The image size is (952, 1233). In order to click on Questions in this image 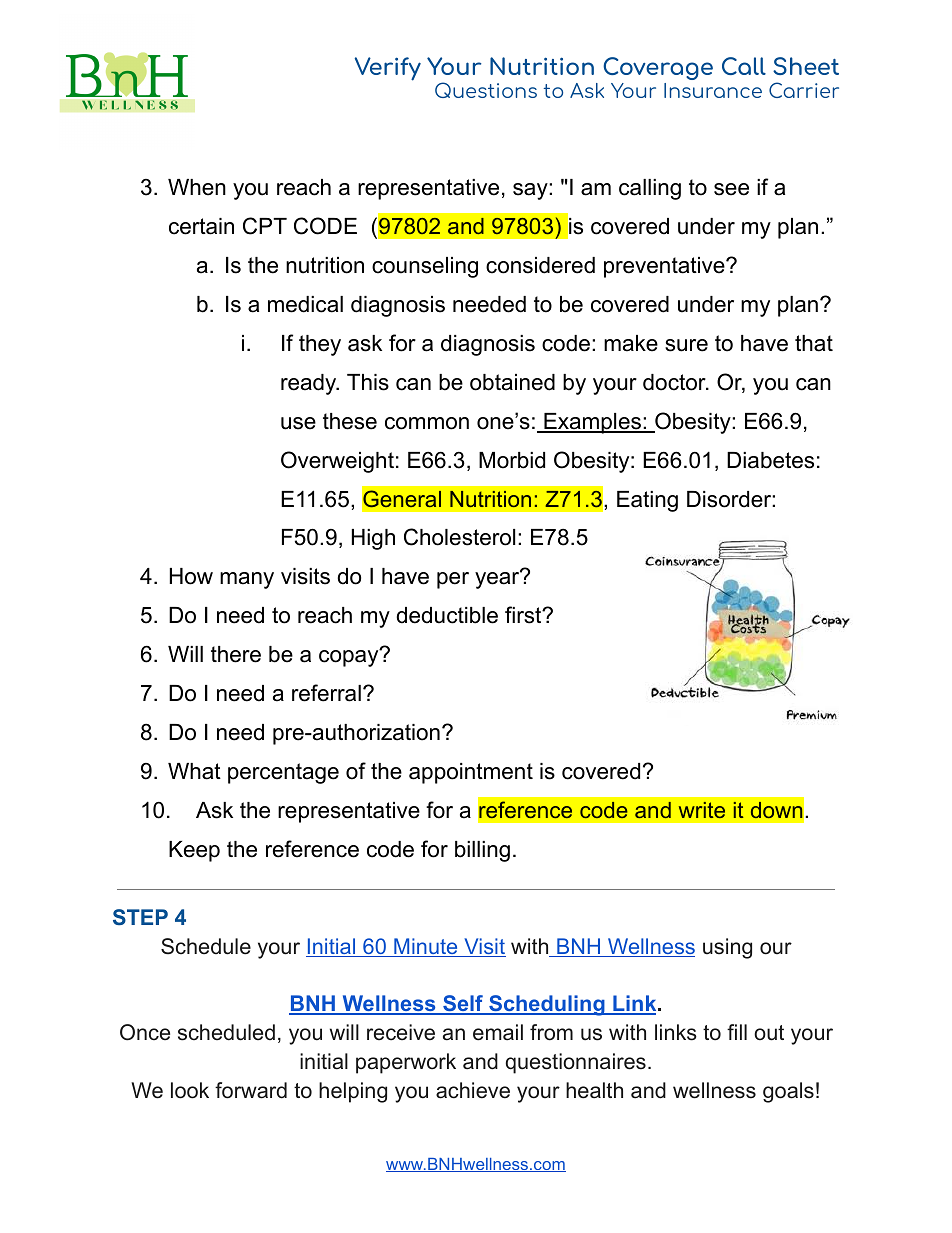, I will do `click(486, 90)`.
